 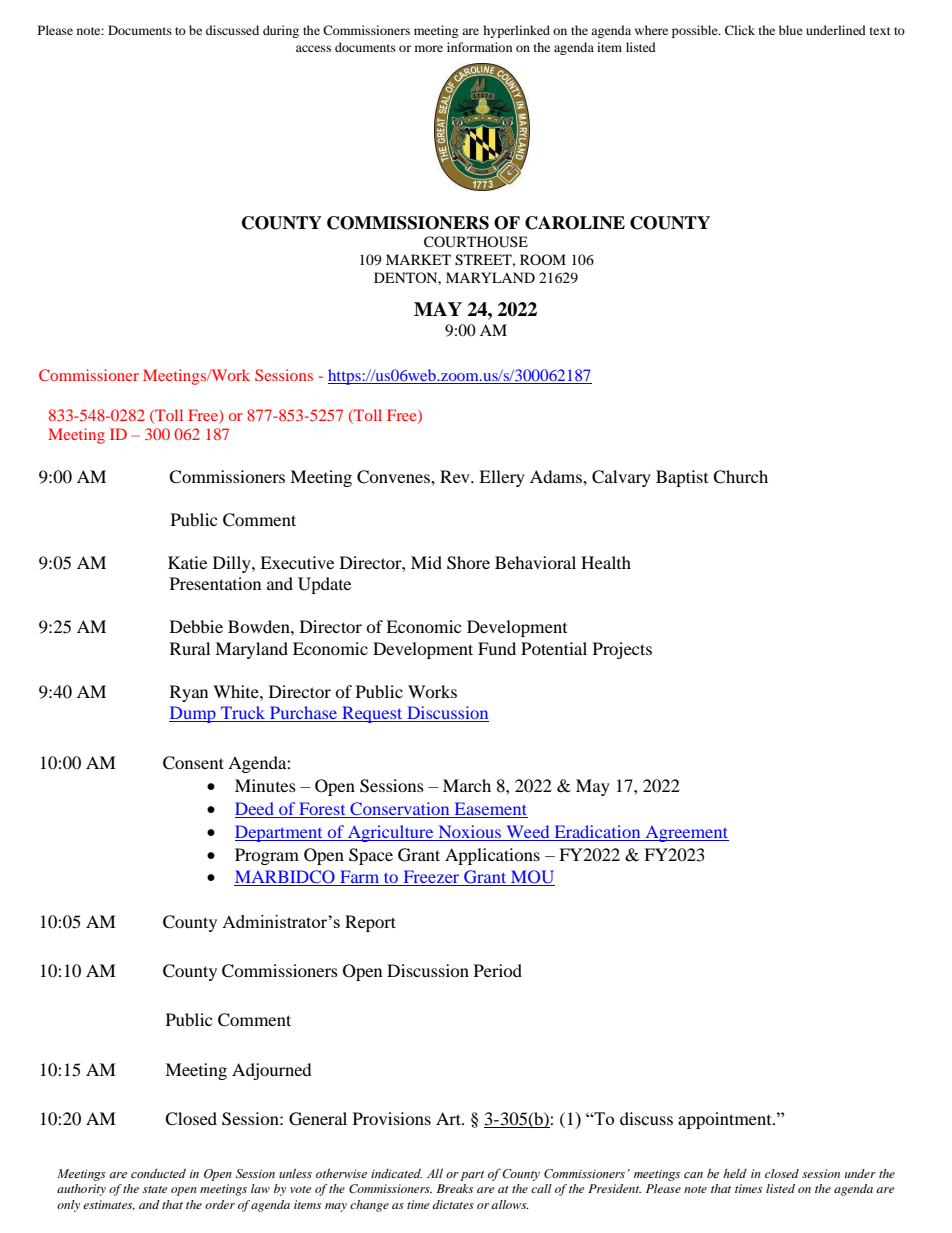 I want to click on Debbie, so click(x=196, y=626).
